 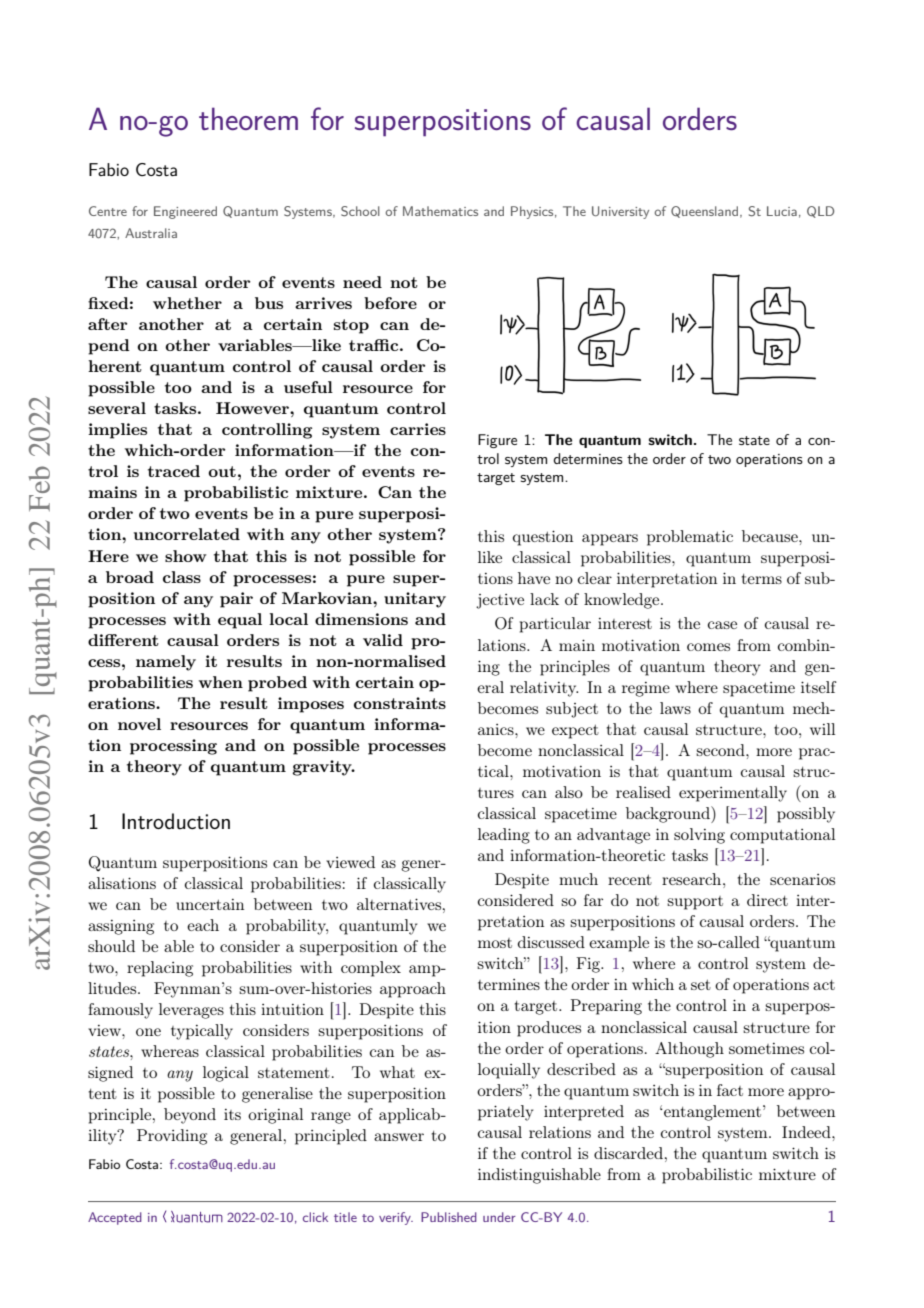 I want to click on when, so click(x=221, y=682).
